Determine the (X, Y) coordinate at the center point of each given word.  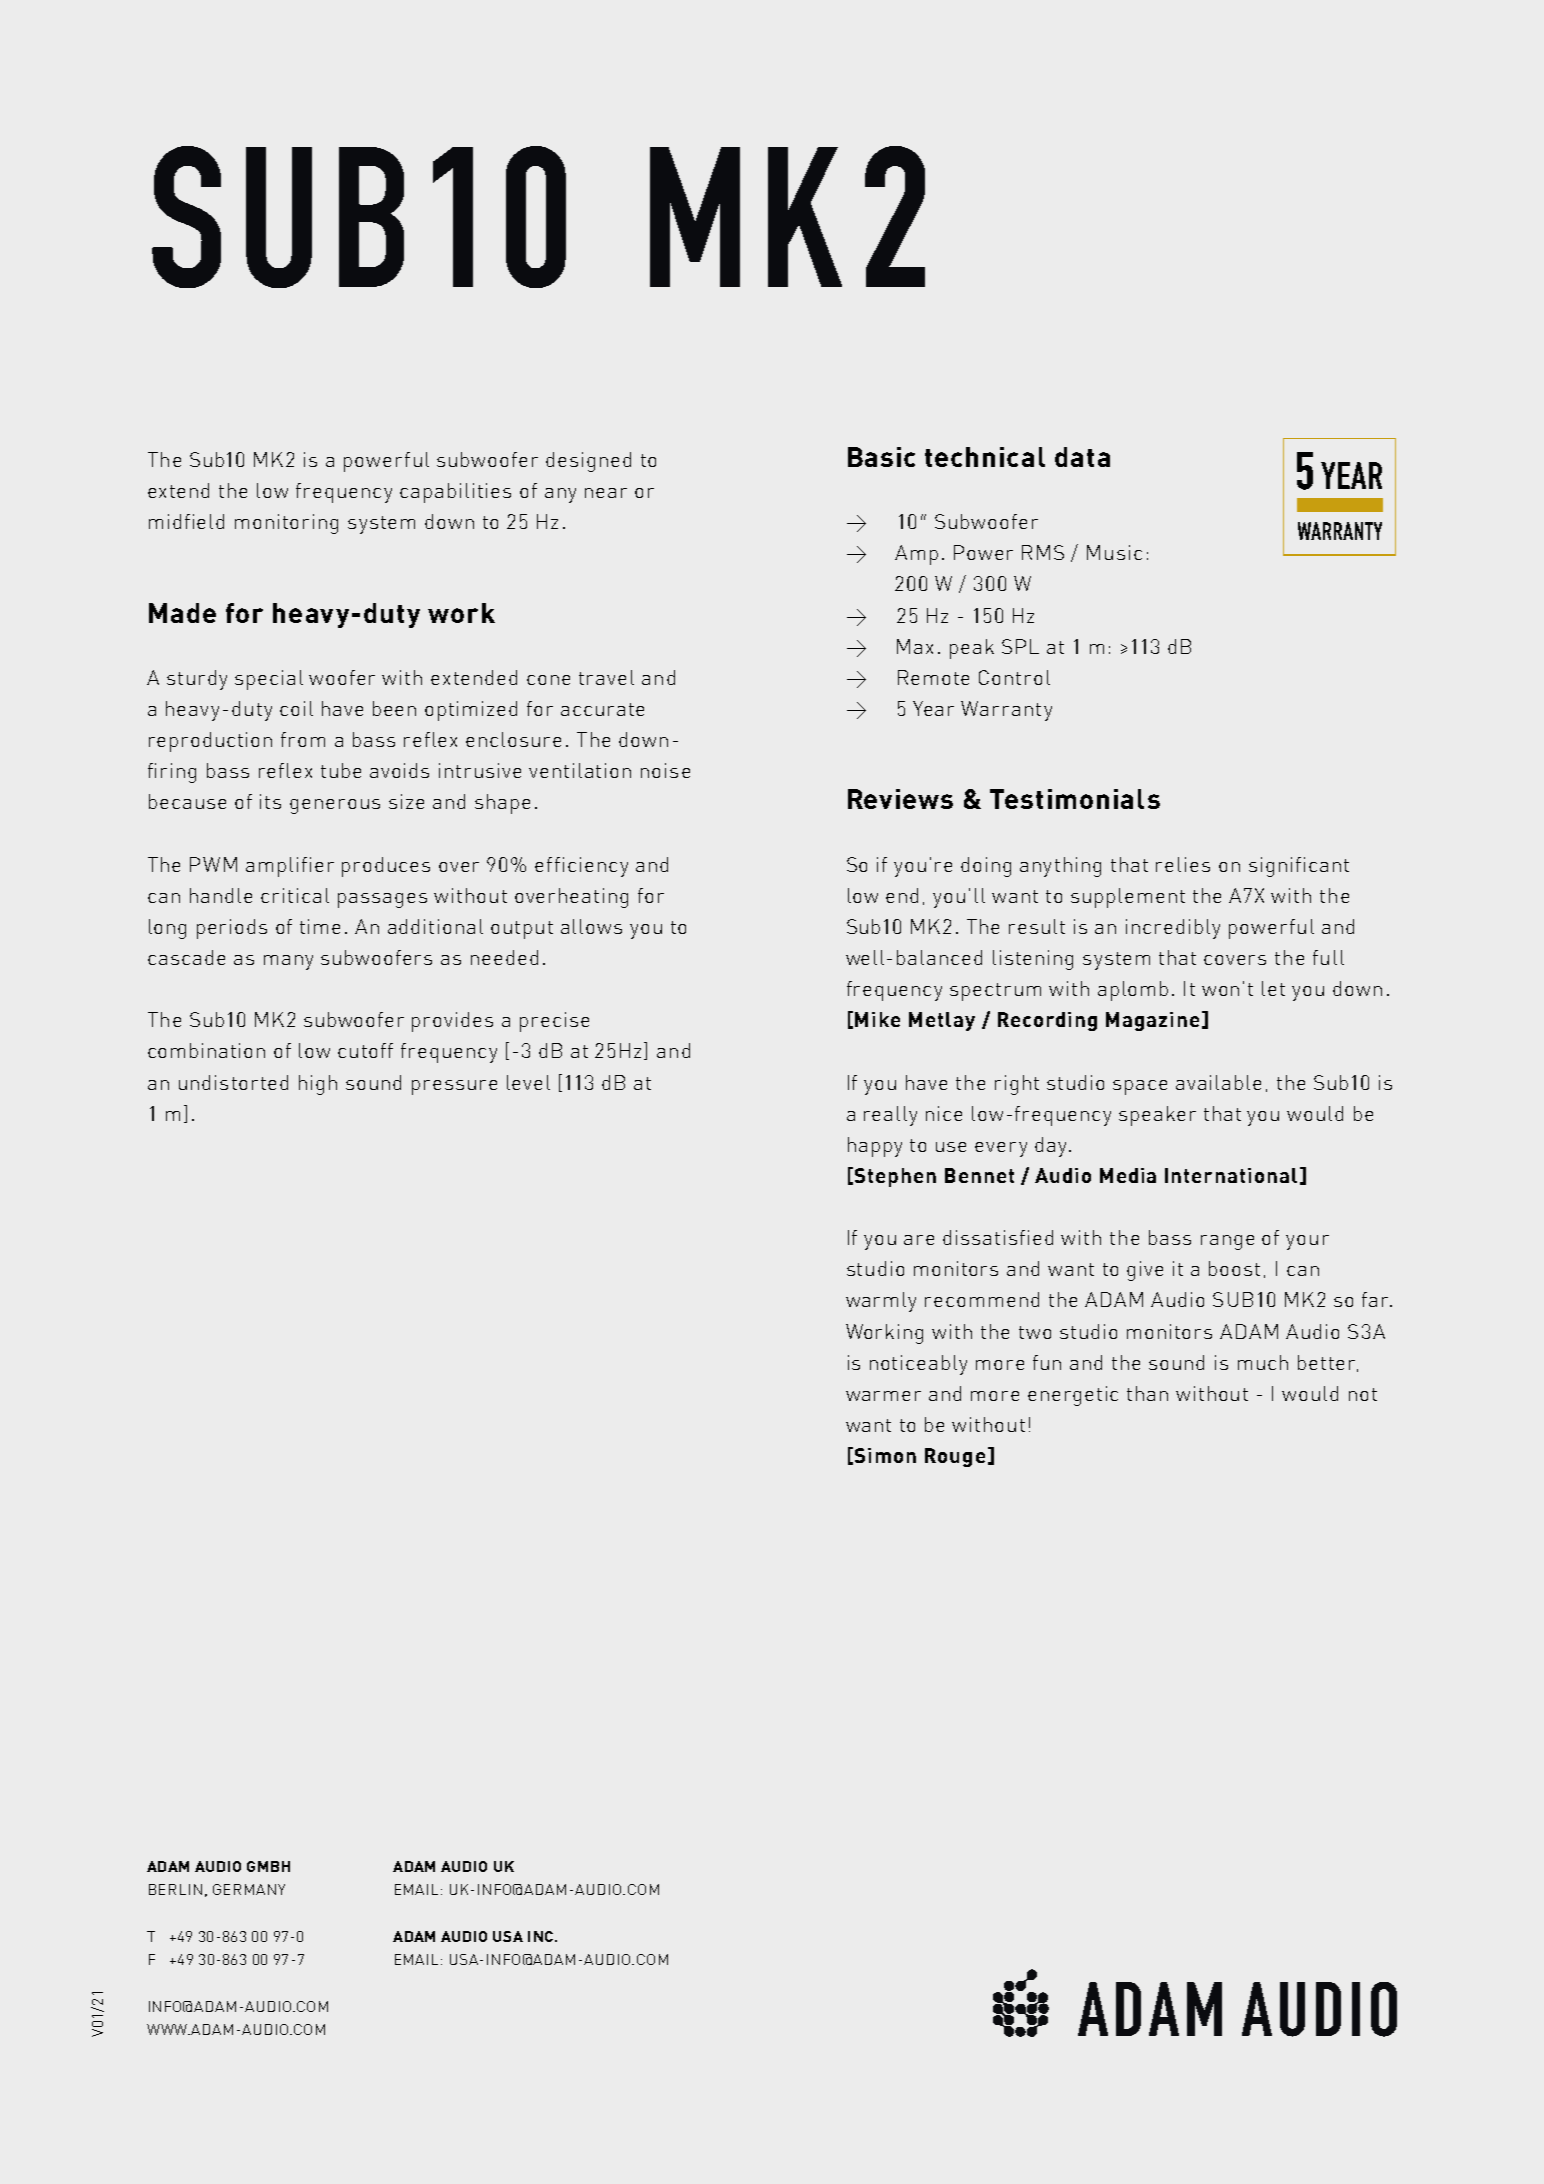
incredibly (1173, 929)
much (1263, 1362)
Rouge (955, 1457)
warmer (883, 1396)
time (320, 926)
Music (1114, 552)
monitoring (286, 524)
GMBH (268, 1866)
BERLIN (175, 1889)
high (318, 1085)
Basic (881, 457)
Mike (877, 1019)
